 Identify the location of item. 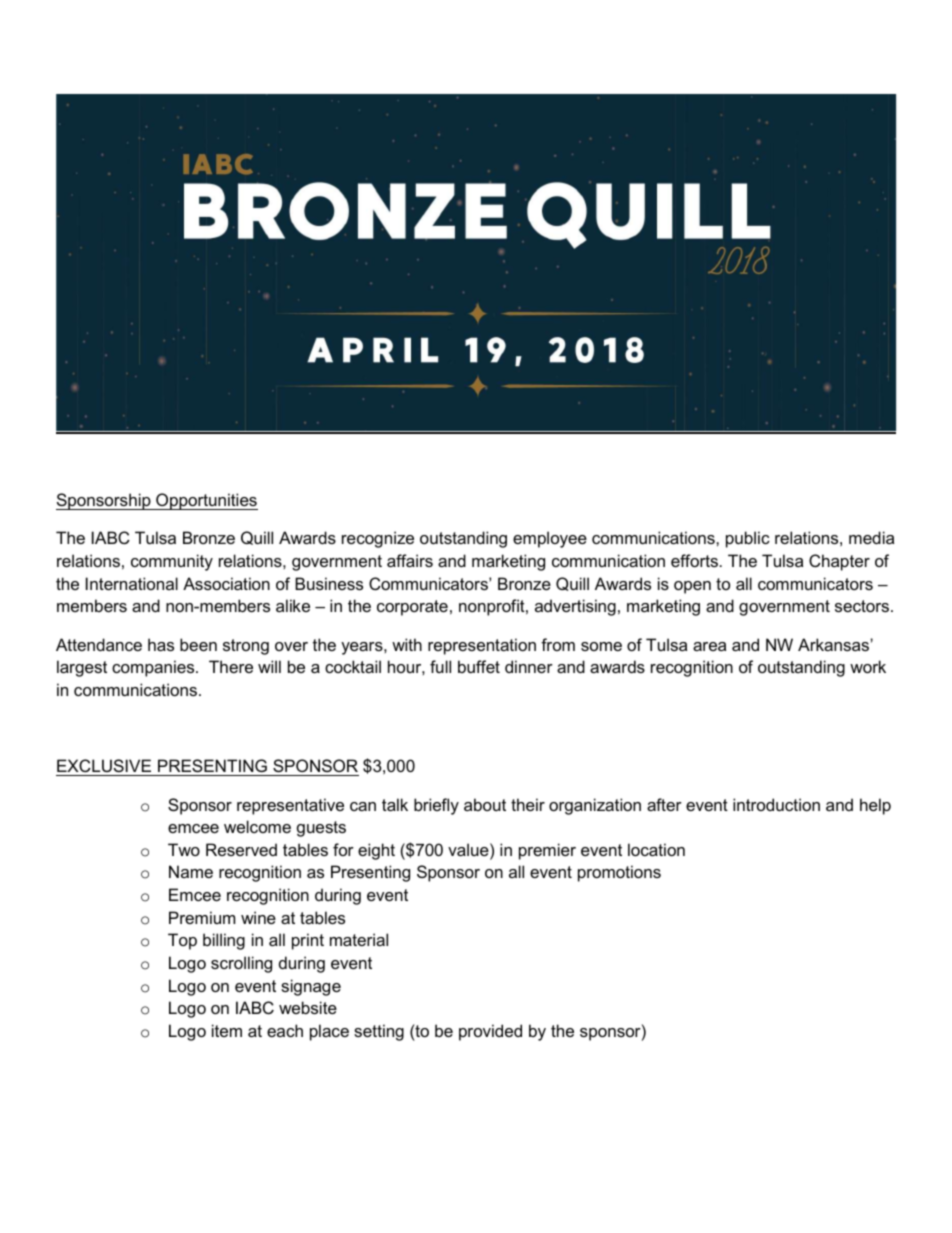
(227, 1030).
